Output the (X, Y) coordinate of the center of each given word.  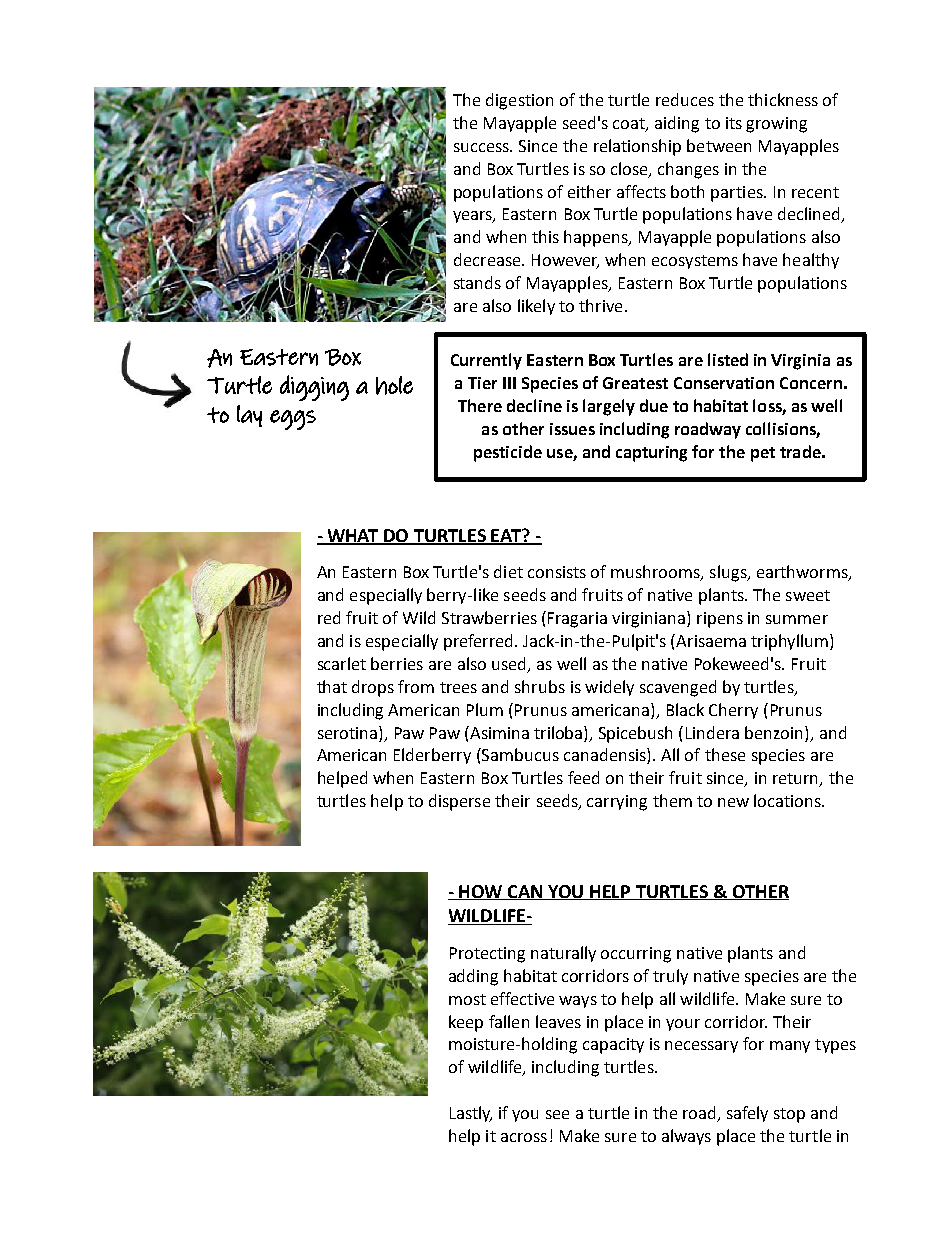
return (797, 780)
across (524, 1137)
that (332, 686)
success (483, 147)
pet (763, 454)
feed (583, 777)
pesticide (508, 453)
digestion (519, 101)
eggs (293, 420)
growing (776, 125)
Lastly (471, 1114)
